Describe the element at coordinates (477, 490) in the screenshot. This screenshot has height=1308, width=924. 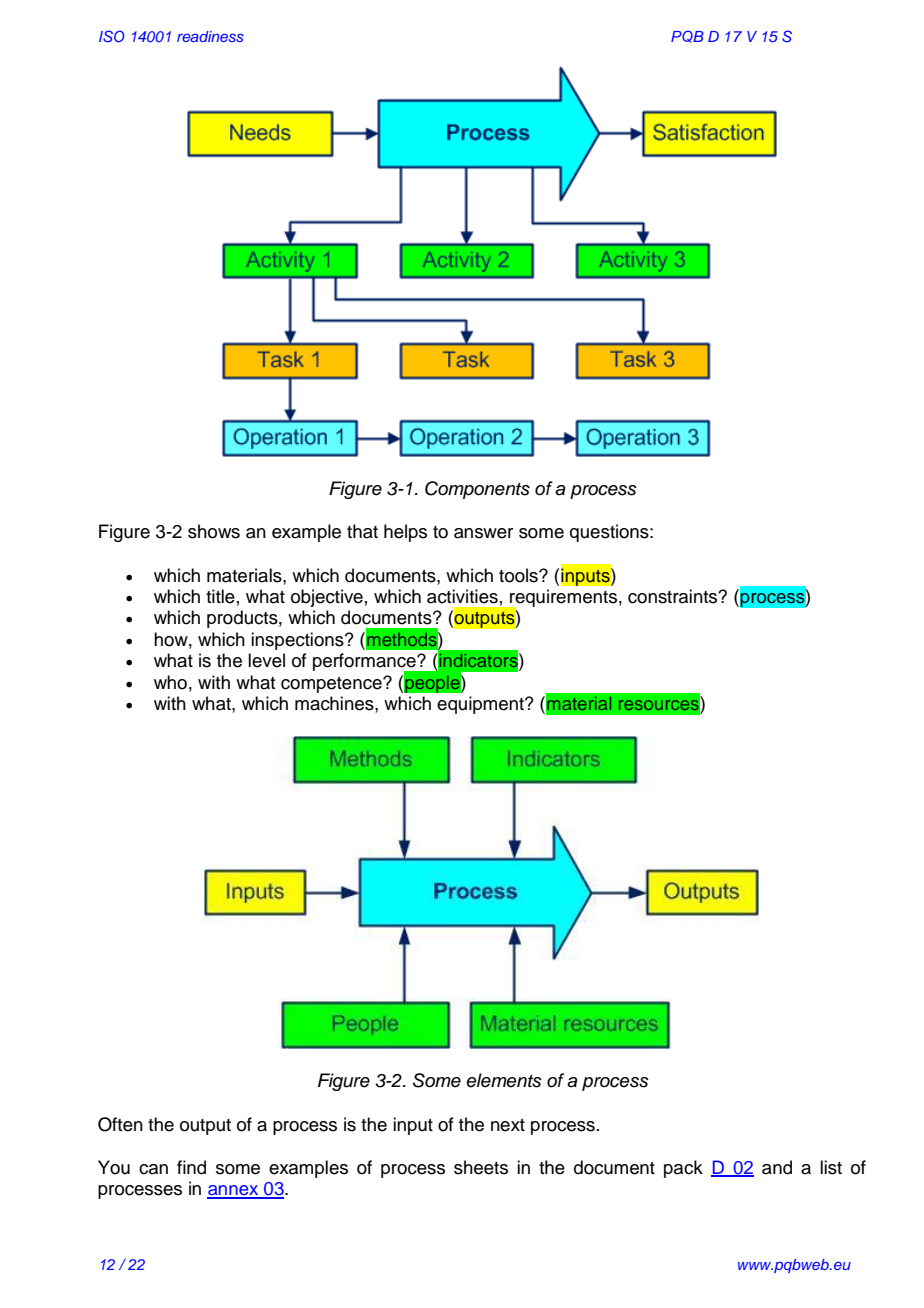
I see `Components` at that location.
